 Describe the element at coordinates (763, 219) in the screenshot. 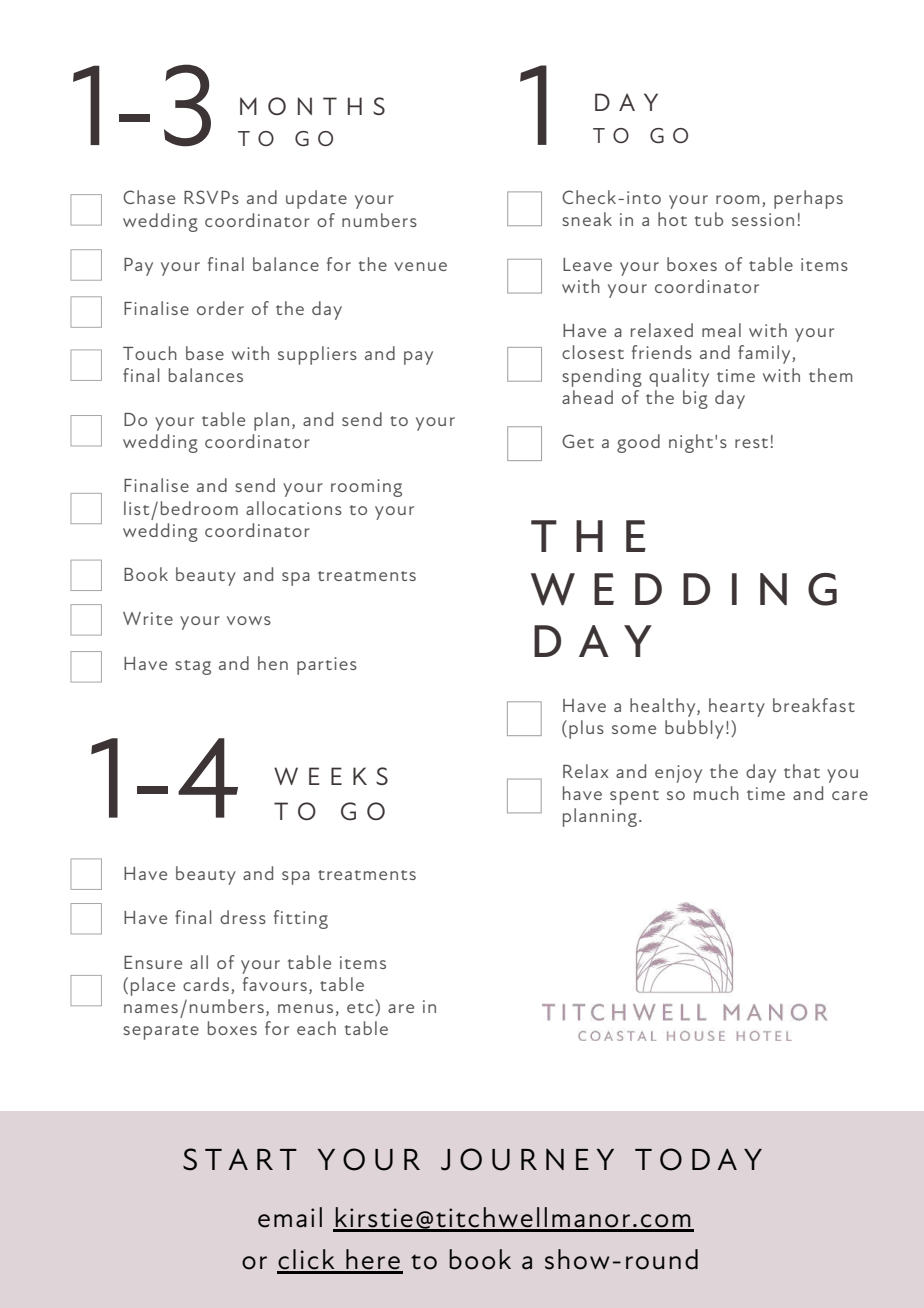

I see `session` at that location.
